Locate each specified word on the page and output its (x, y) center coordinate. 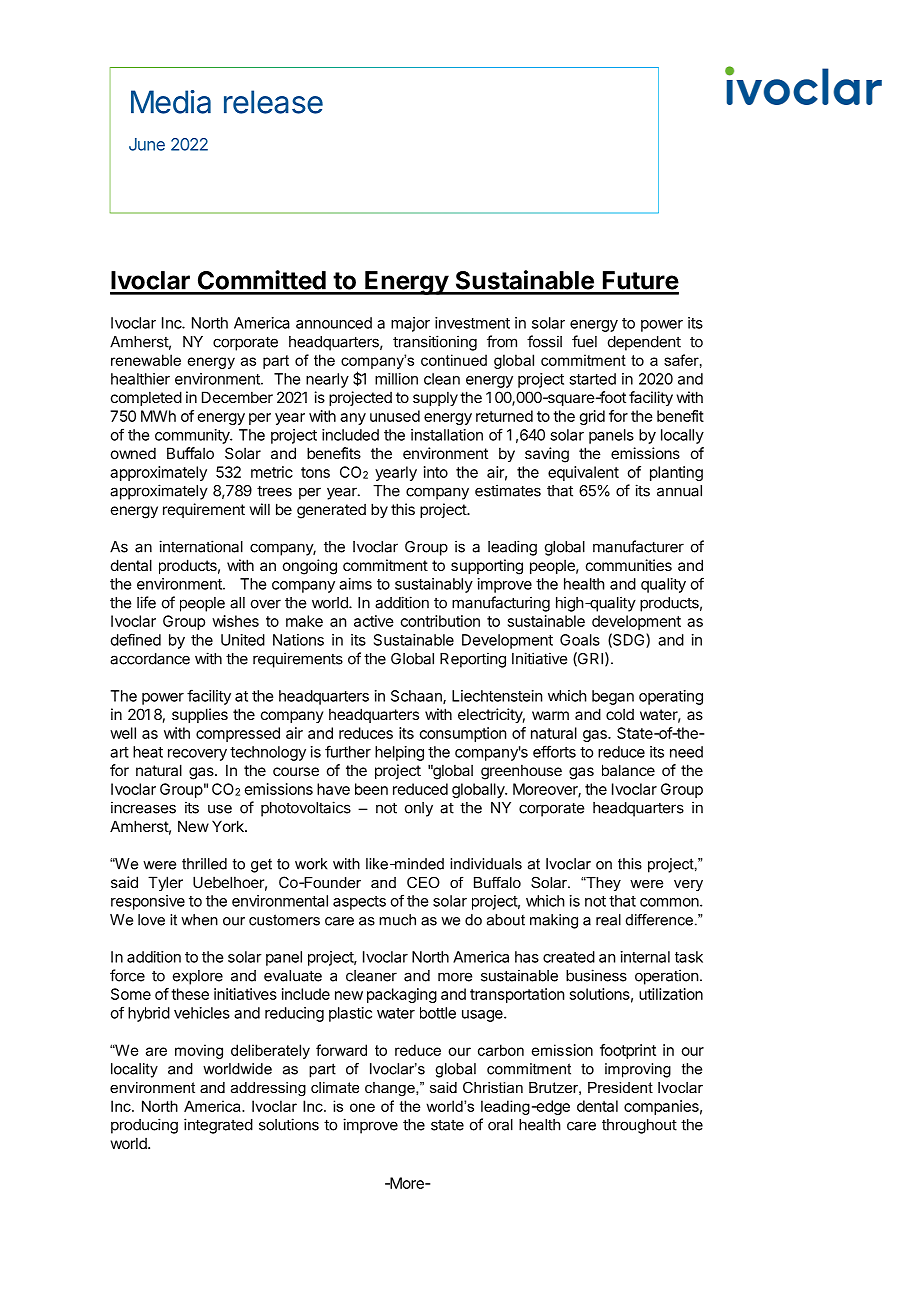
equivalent (583, 473)
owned (133, 453)
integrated (218, 1126)
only (419, 809)
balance (628, 770)
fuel (584, 341)
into (436, 472)
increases (143, 807)
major (410, 324)
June (147, 144)
